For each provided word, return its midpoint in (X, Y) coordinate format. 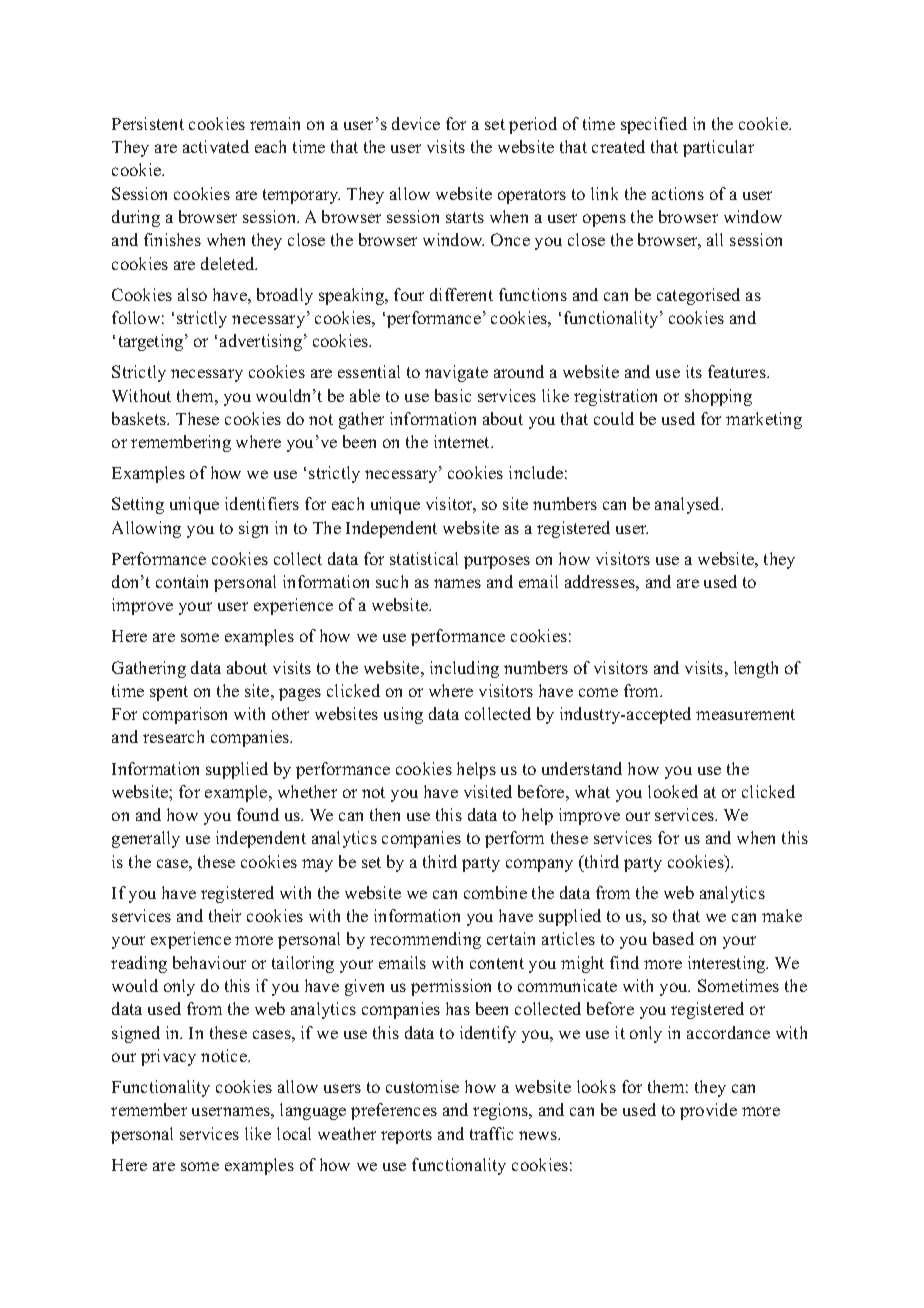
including (464, 669)
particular (718, 148)
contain (182, 581)
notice (225, 1055)
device (416, 123)
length (756, 669)
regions (502, 1111)
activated (216, 146)
